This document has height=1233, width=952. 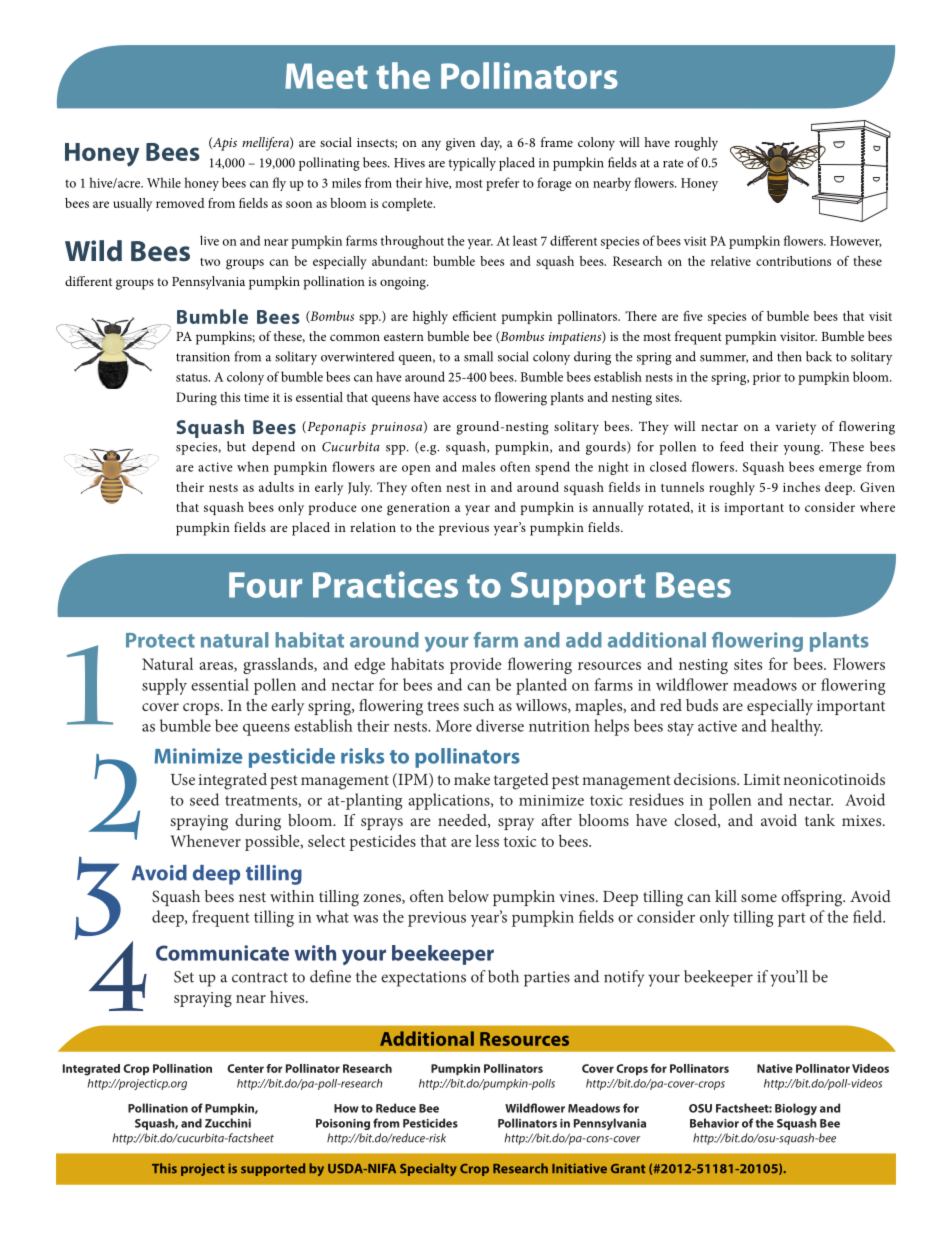 What do you see at coordinates (273, 448) in the document?
I see `depend` at bounding box center [273, 448].
